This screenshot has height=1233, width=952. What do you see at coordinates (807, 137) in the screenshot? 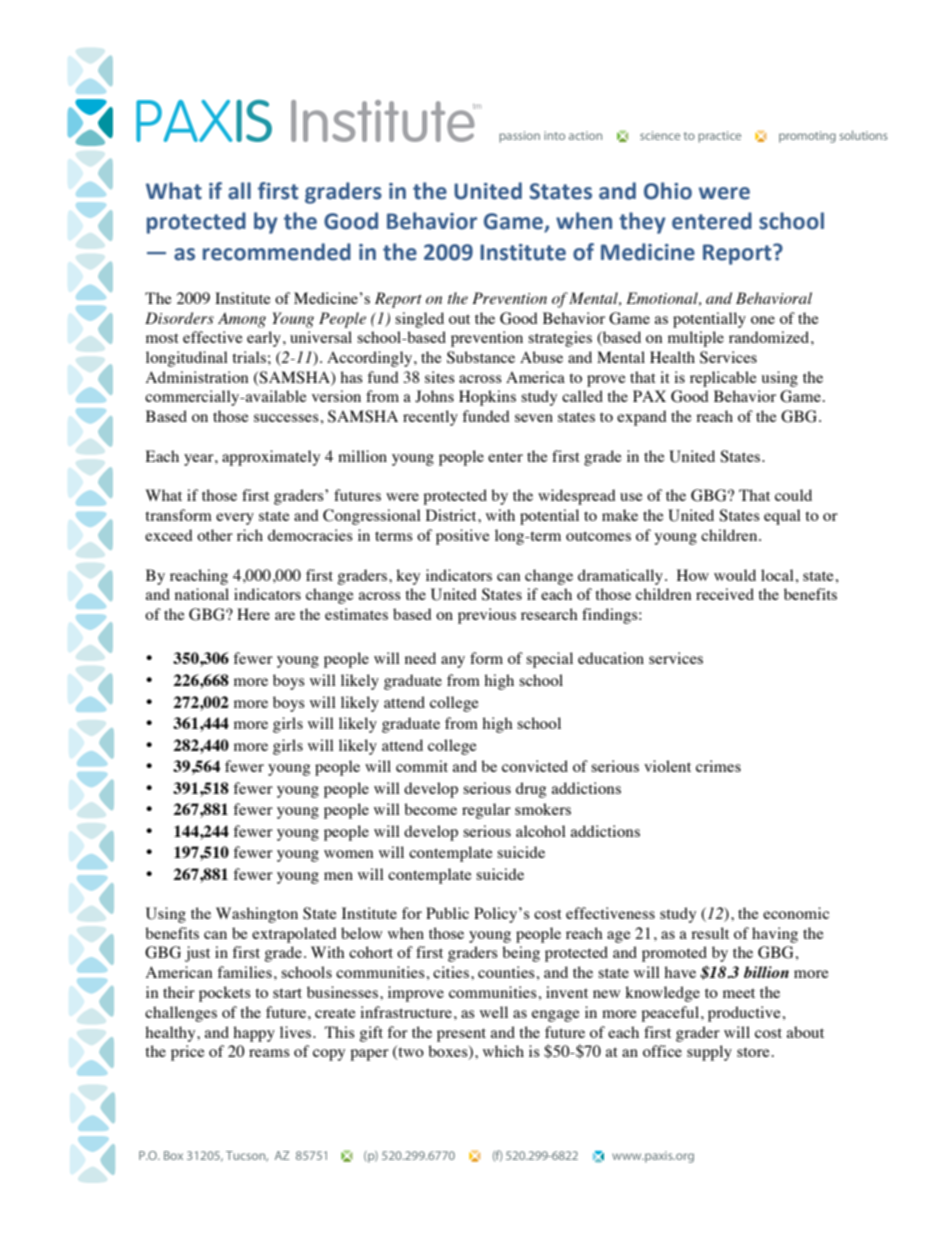
I see `promoting` at bounding box center [807, 137].
